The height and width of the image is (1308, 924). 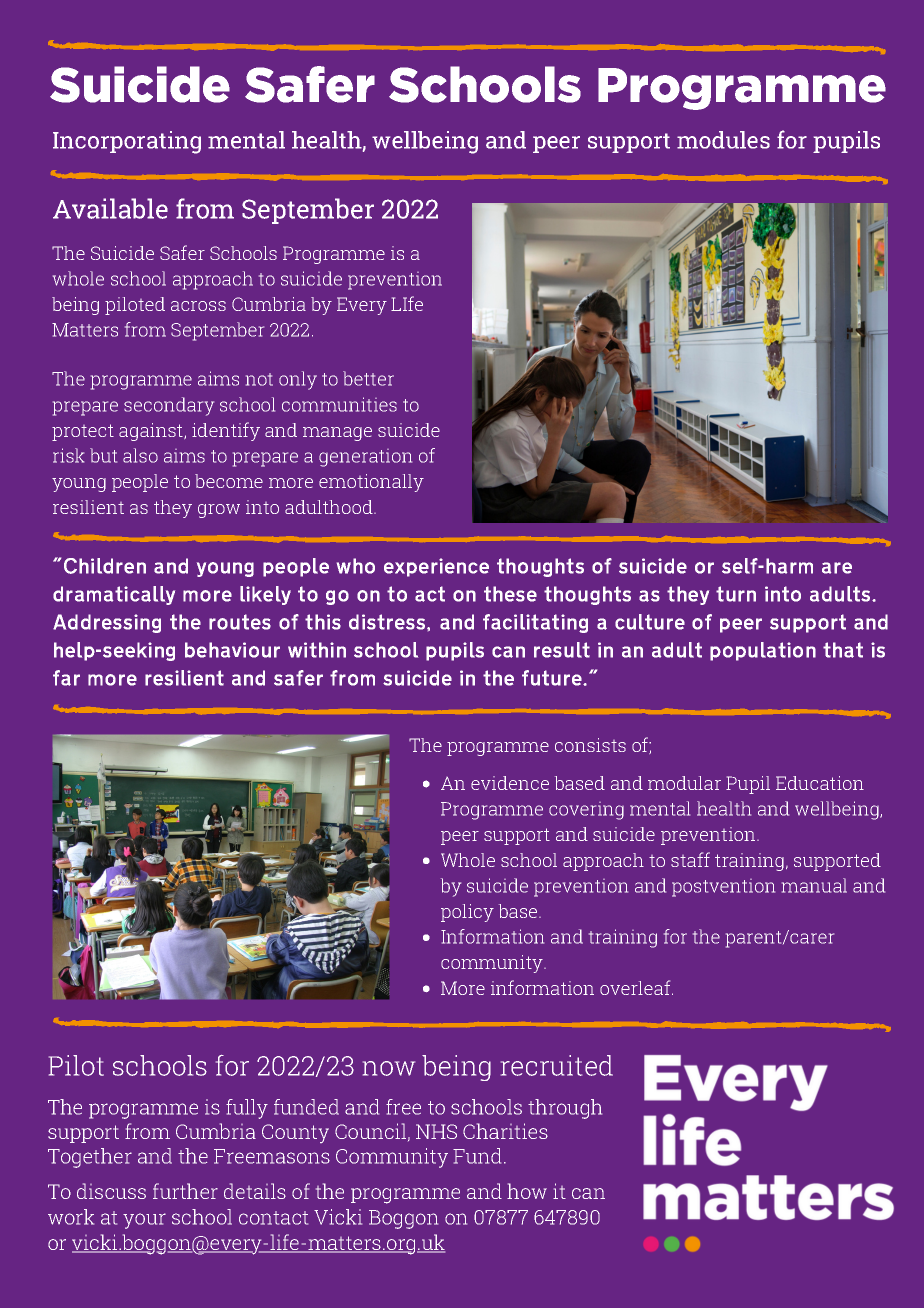 I want to click on through, so click(x=565, y=1109).
